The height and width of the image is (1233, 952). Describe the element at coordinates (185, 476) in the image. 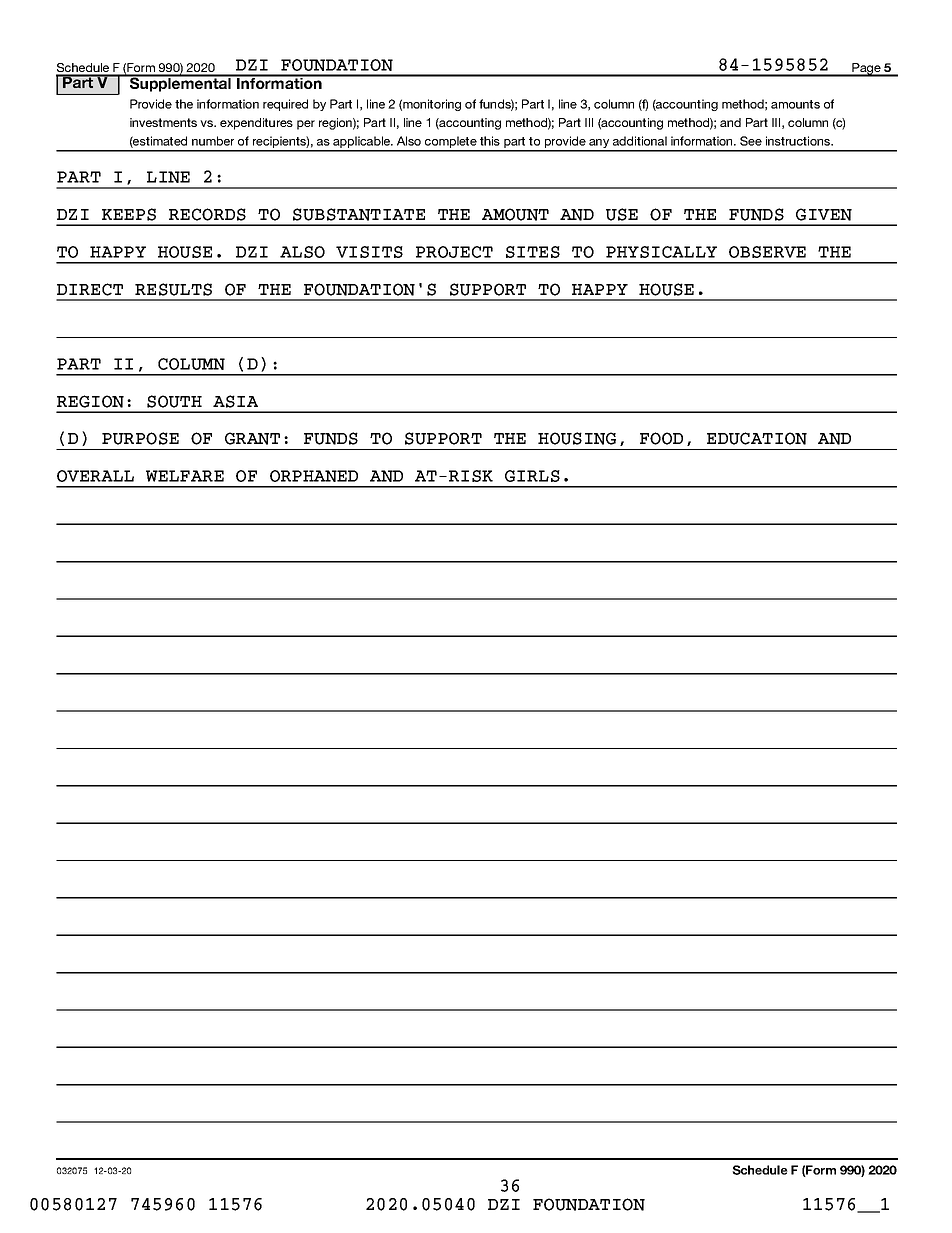

I see `WELFARE` at that location.
